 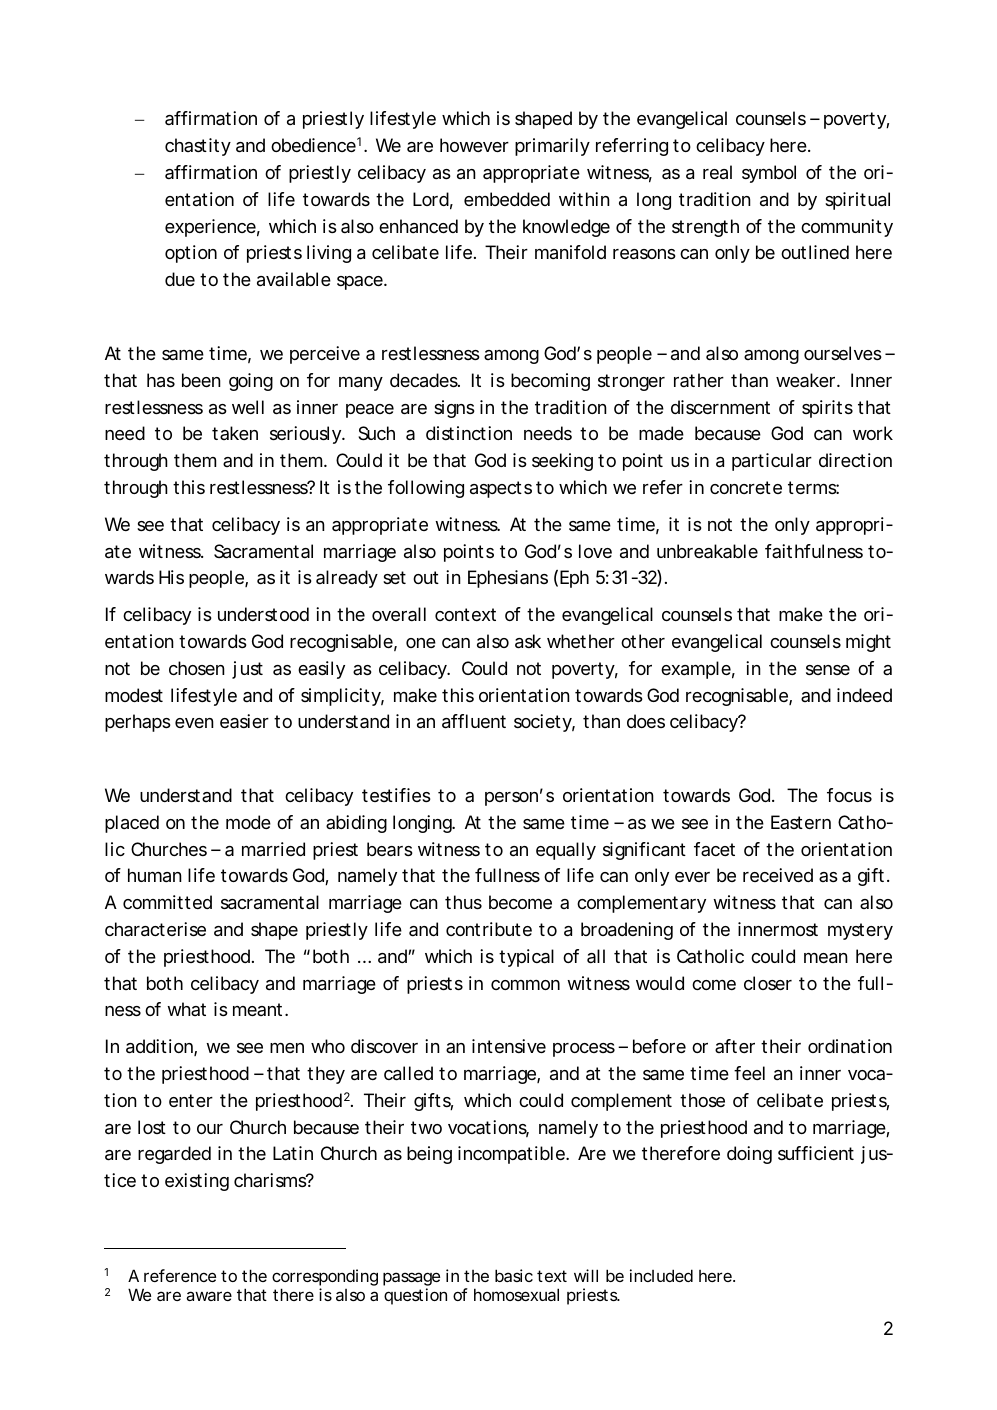 What do you see at coordinates (209, 1296) in the page?
I see `aware` at bounding box center [209, 1296].
